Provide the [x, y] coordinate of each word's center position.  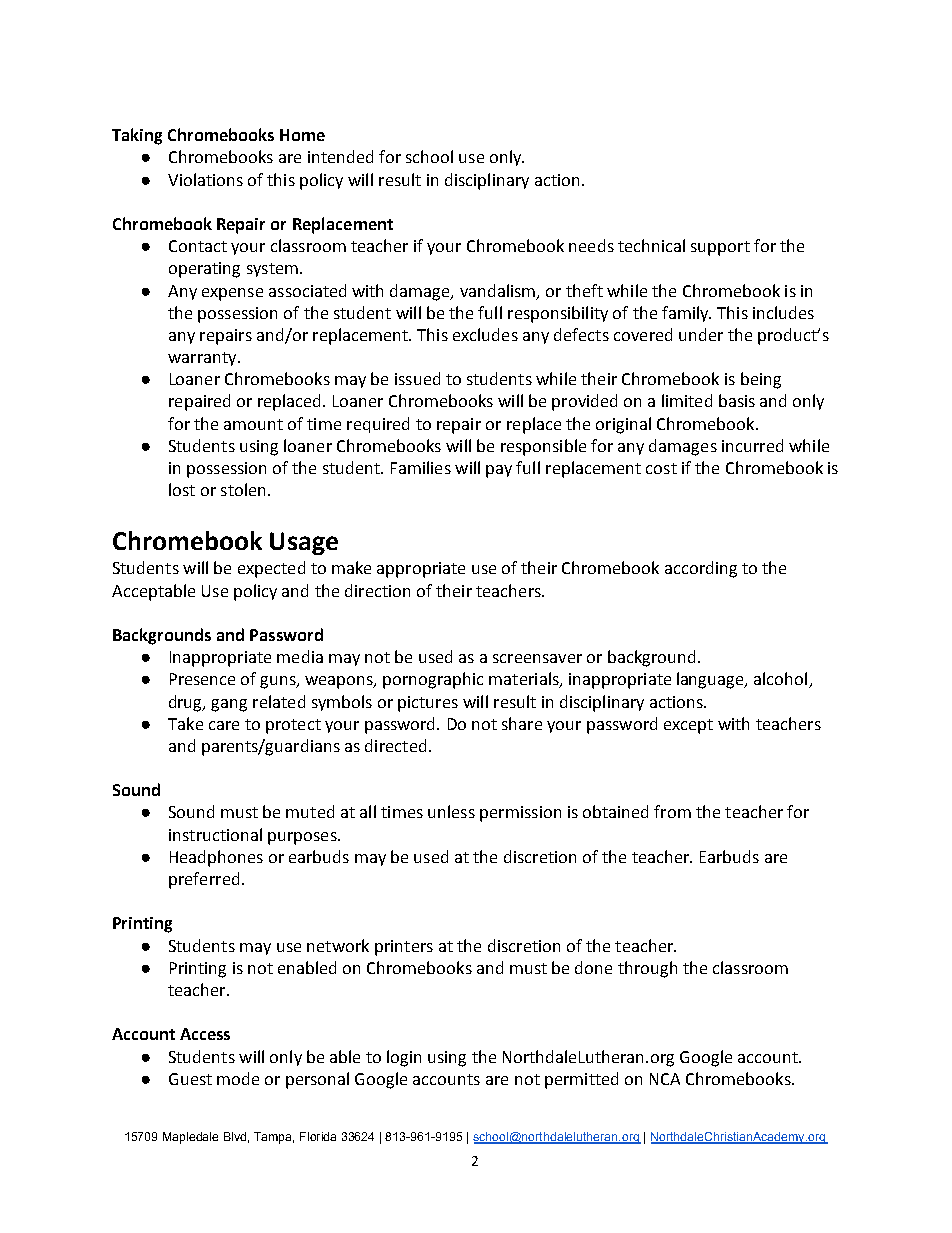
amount [253, 424]
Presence [202, 679]
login [404, 1058]
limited [687, 400]
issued [417, 378]
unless [451, 811]
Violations [205, 179]
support [720, 248]
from [672, 811]
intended [340, 156]
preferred [204, 880]
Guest [190, 1079]
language [711, 680]
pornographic [433, 680]
